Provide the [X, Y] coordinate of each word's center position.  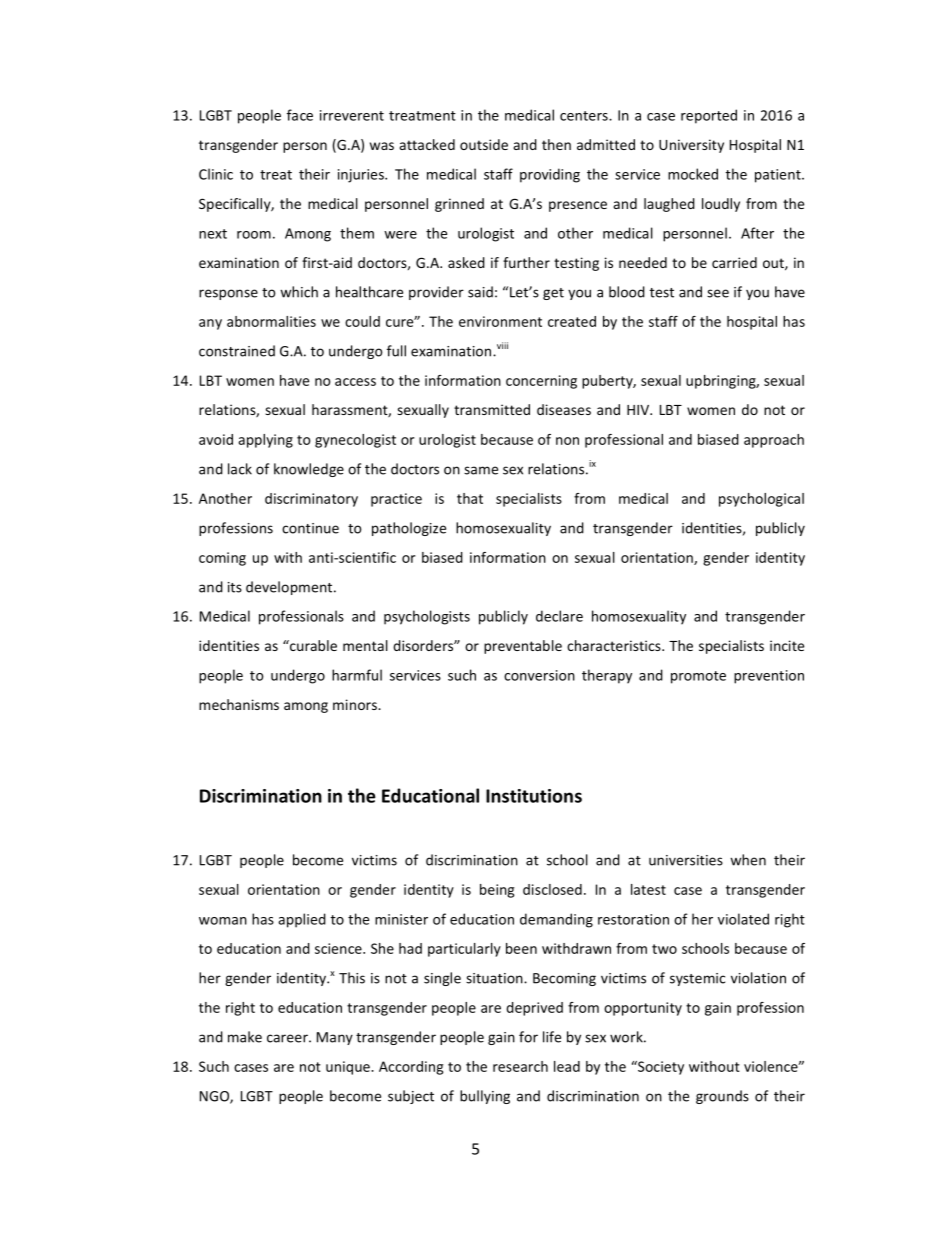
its [235, 587]
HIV [639, 410]
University [691, 146]
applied [302, 920]
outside [484, 144]
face [300, 115]
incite [787, 645]
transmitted [492, 409]
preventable [523, 647]
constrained [237, 351]
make [245, 1037]
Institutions [534, 796]
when [748, 860]
